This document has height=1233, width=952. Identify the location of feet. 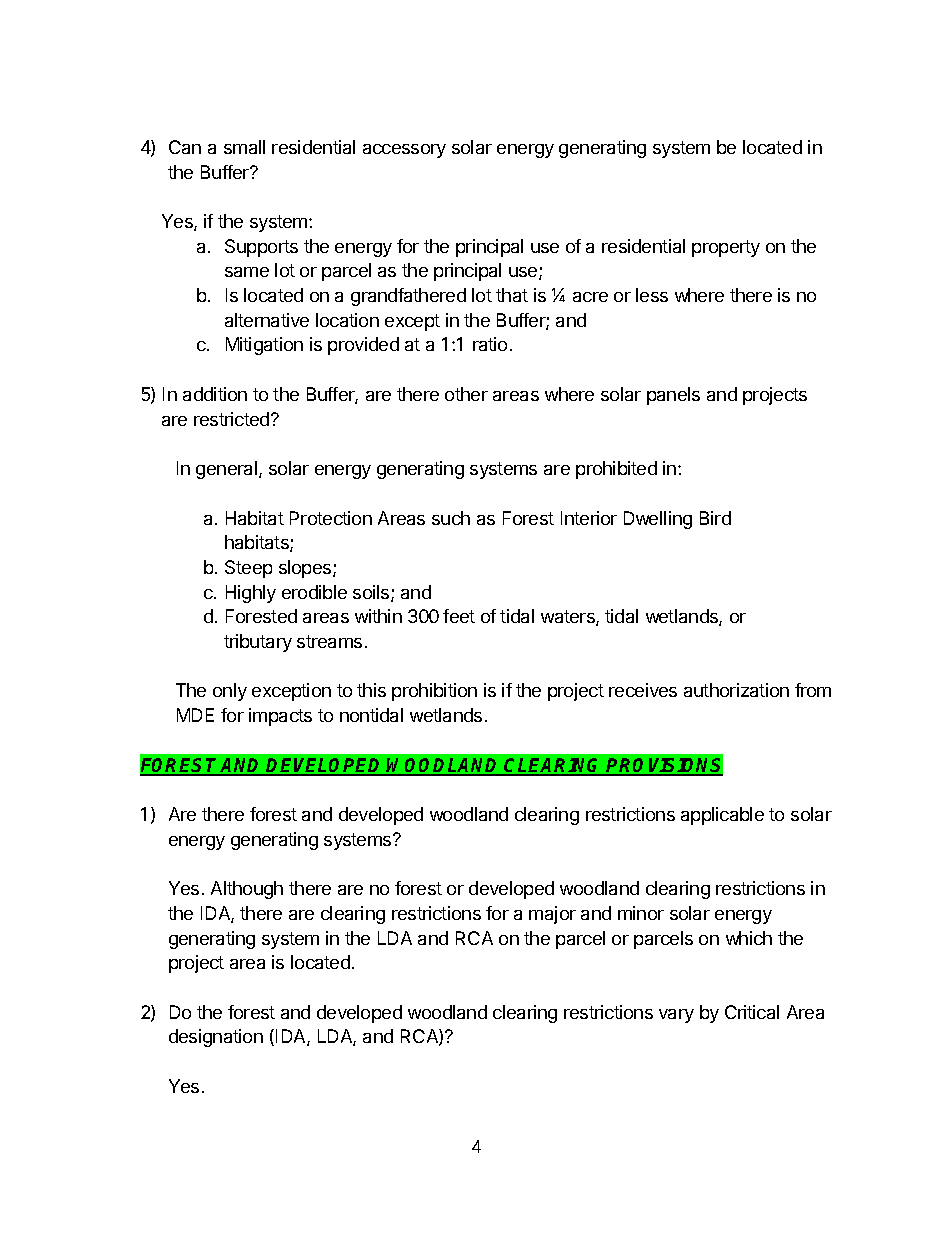
(459, 616).
